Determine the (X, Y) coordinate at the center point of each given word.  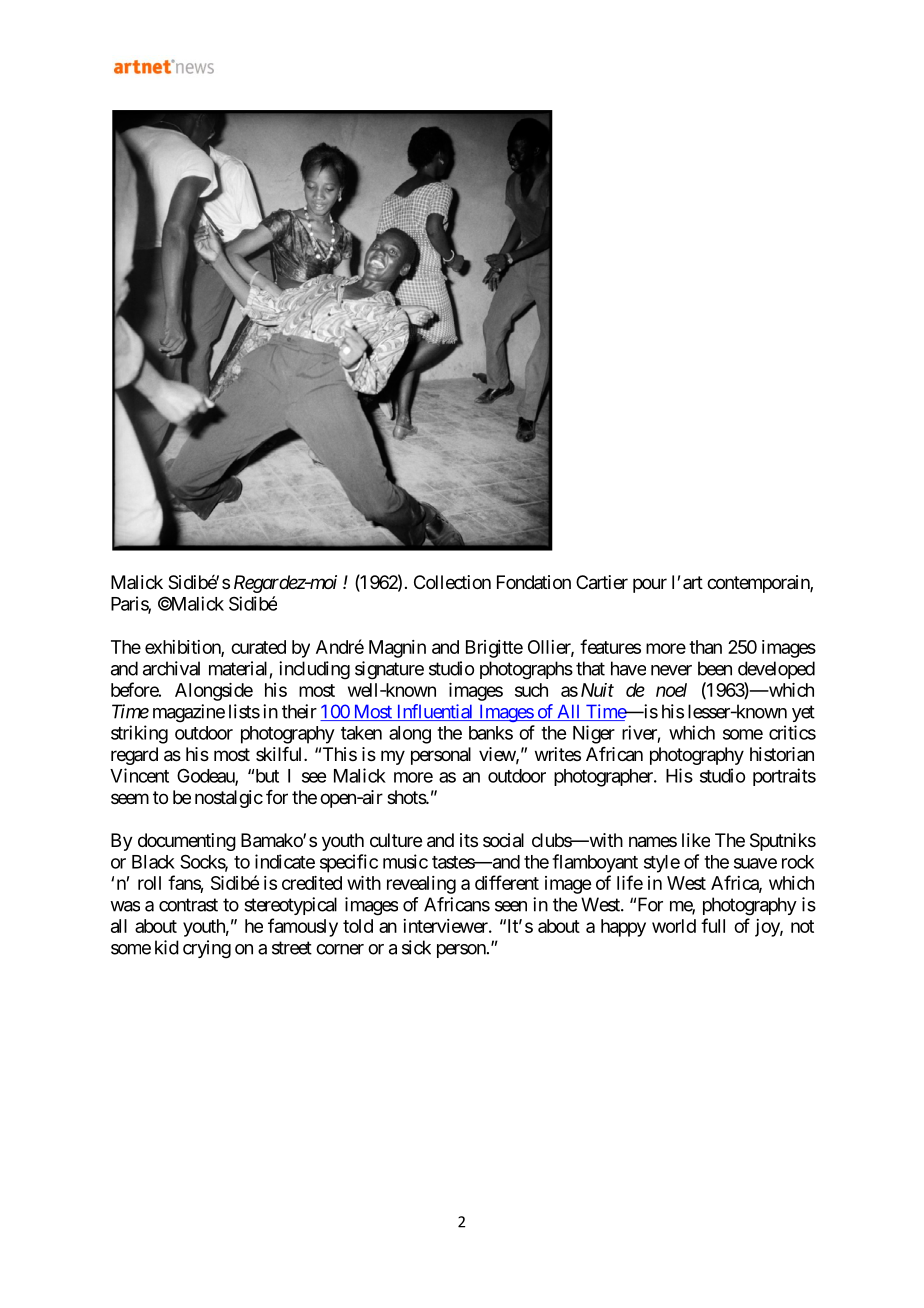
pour (650, 585)
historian (782, 754)
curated (258, 647)
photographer (604, 778)
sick (416, 947)
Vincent (139, 775)
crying (207, 949)
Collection (452, 582)
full (713, 925)
